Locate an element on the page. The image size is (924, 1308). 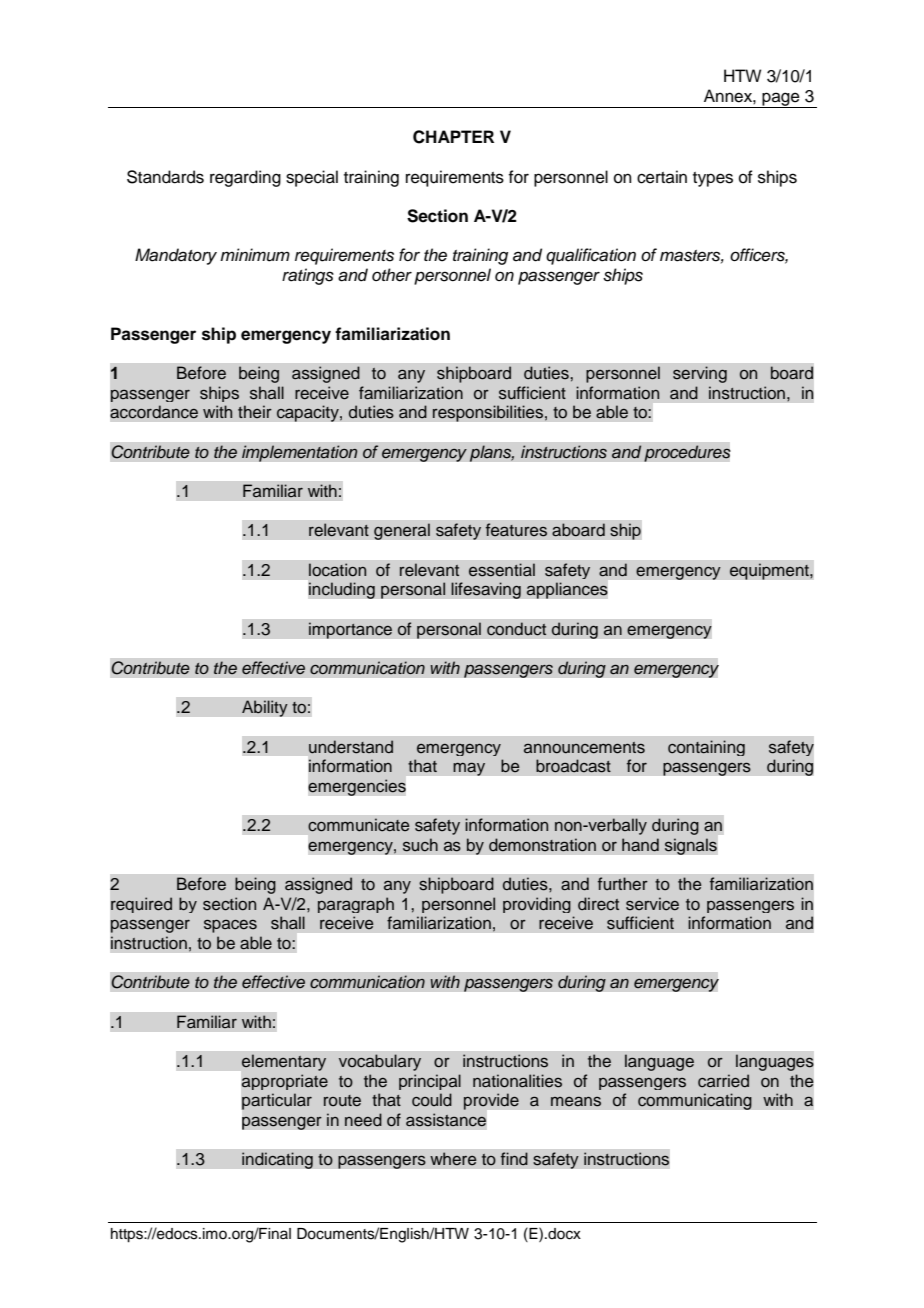
regarding is located at coordinates (245, 178).
